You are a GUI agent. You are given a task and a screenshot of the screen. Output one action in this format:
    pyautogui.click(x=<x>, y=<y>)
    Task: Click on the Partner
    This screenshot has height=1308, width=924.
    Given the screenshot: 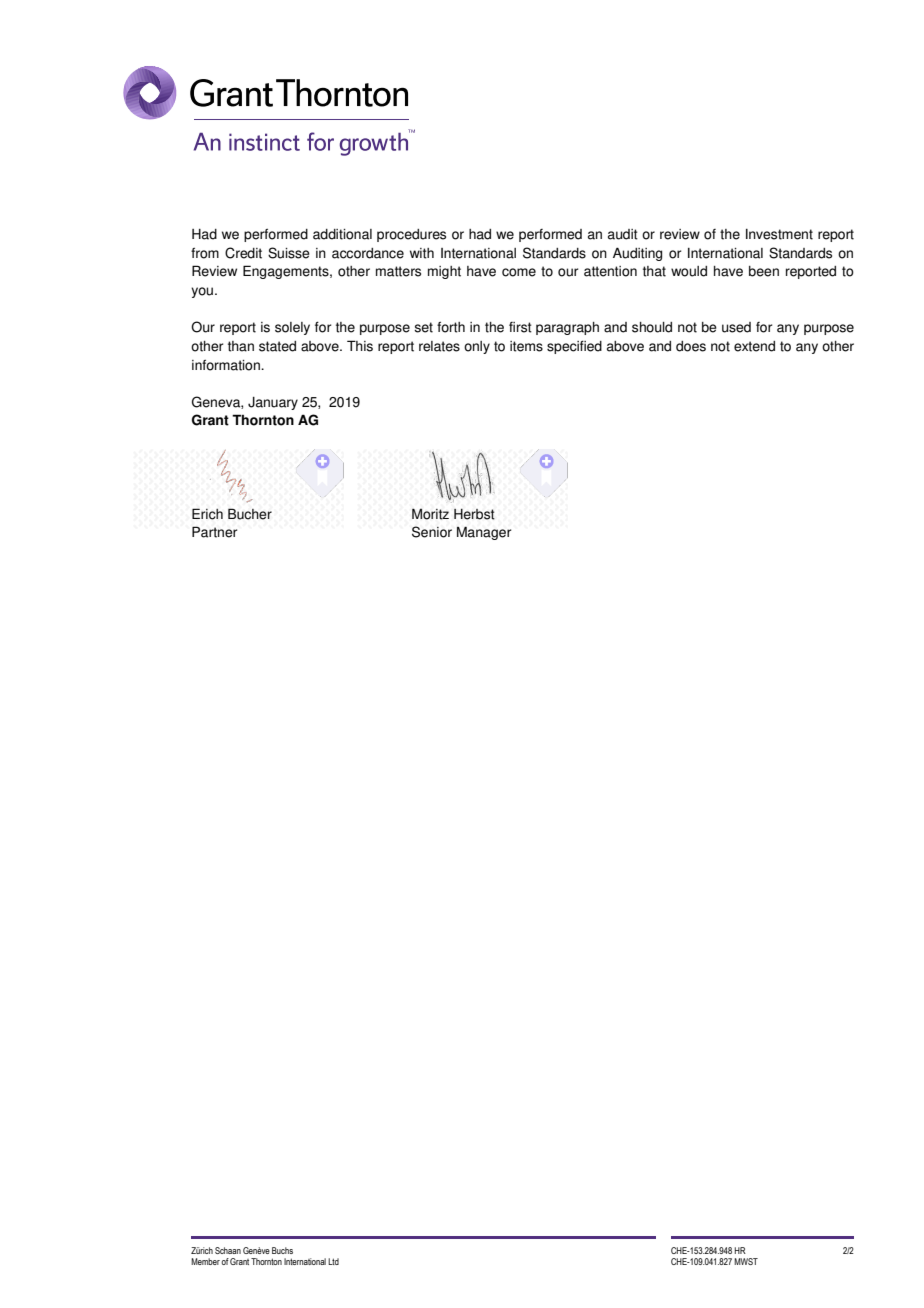 What is the action you would take?
    pyautogui.click(x=214, y=532)
